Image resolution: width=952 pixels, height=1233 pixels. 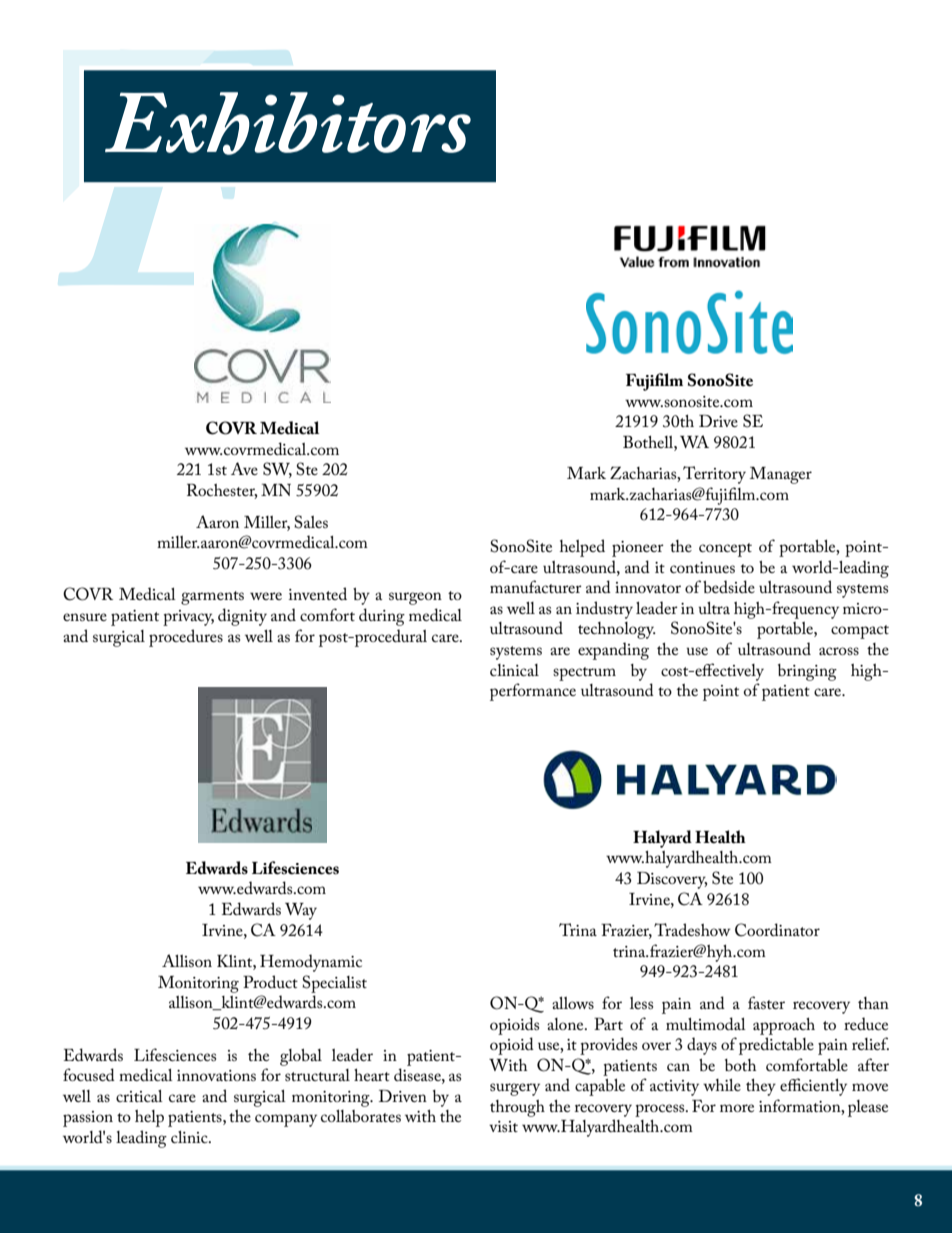 What do you see at coordinates (288, 123) in the image?
I see `Exhibitors` at bounding box center [288, 123].
